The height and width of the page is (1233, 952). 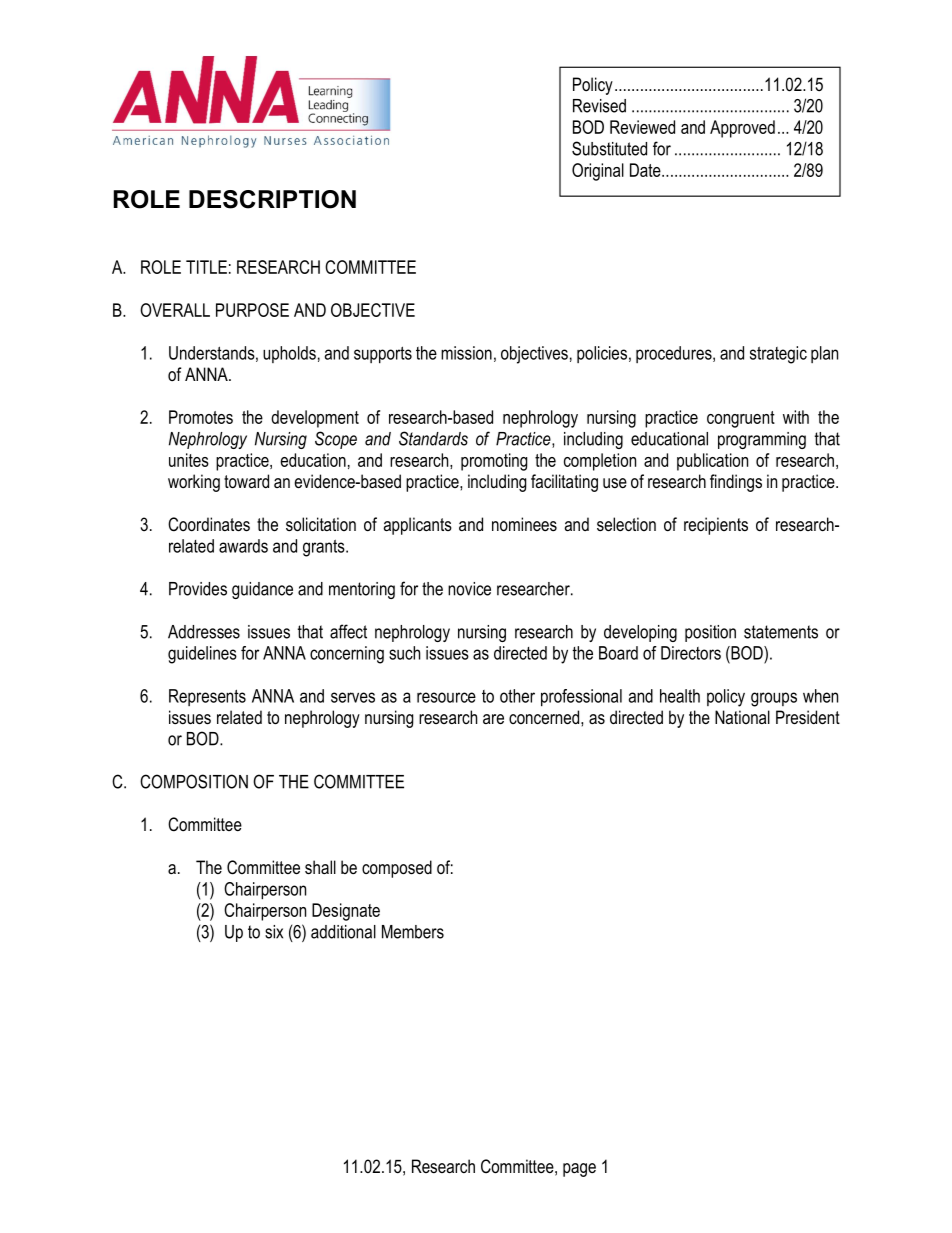 What do you see at coordinates (579, 1170) in the page?
I see `page` at bounding box center [579, 1170].
